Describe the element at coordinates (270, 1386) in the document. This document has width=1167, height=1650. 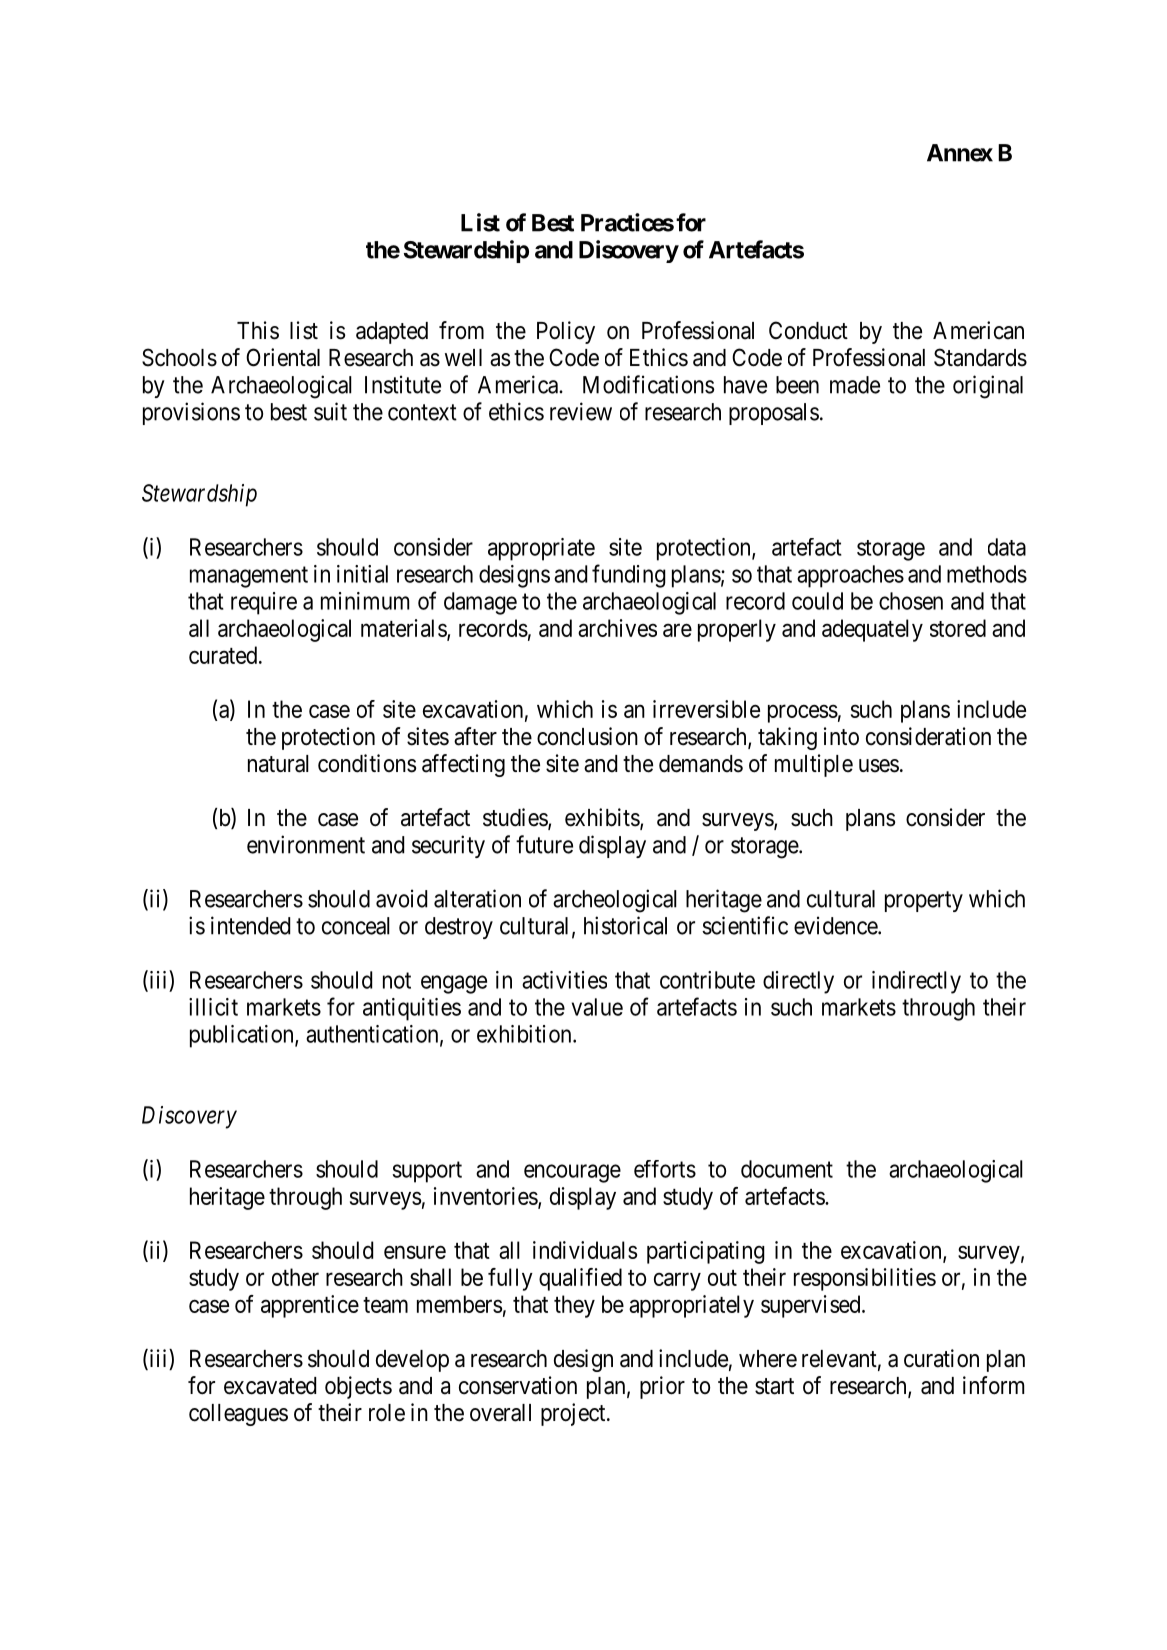
I see `excavated` at that location.
